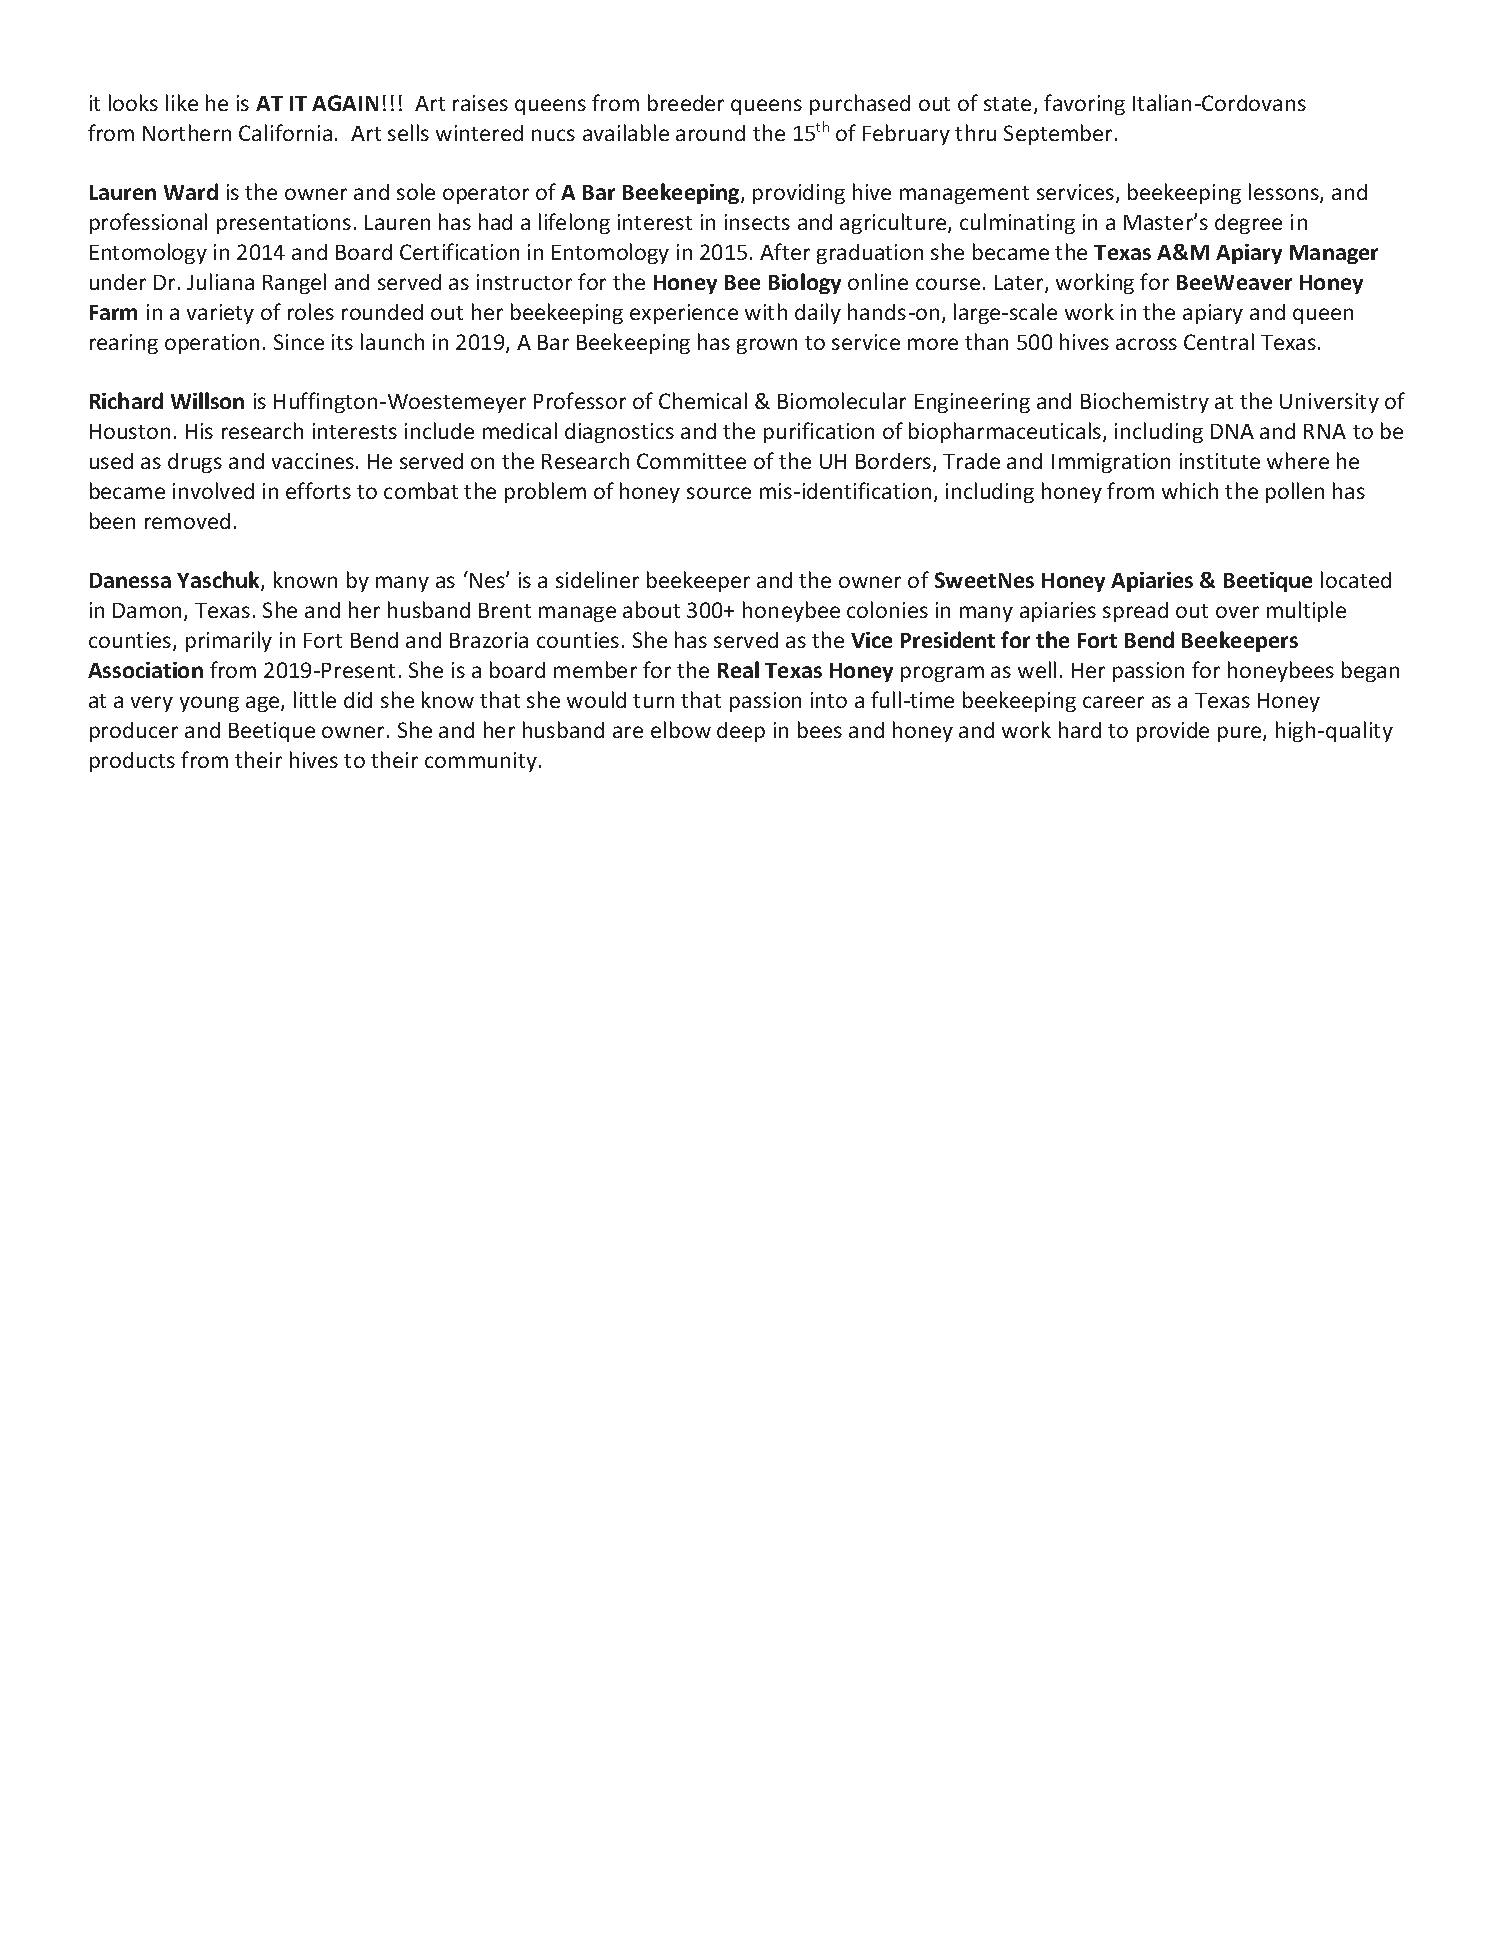 The height and width of the document is (1936, 1496). Describe the element at coordinates (819, 432) in the document. I see `purification` at that location.
